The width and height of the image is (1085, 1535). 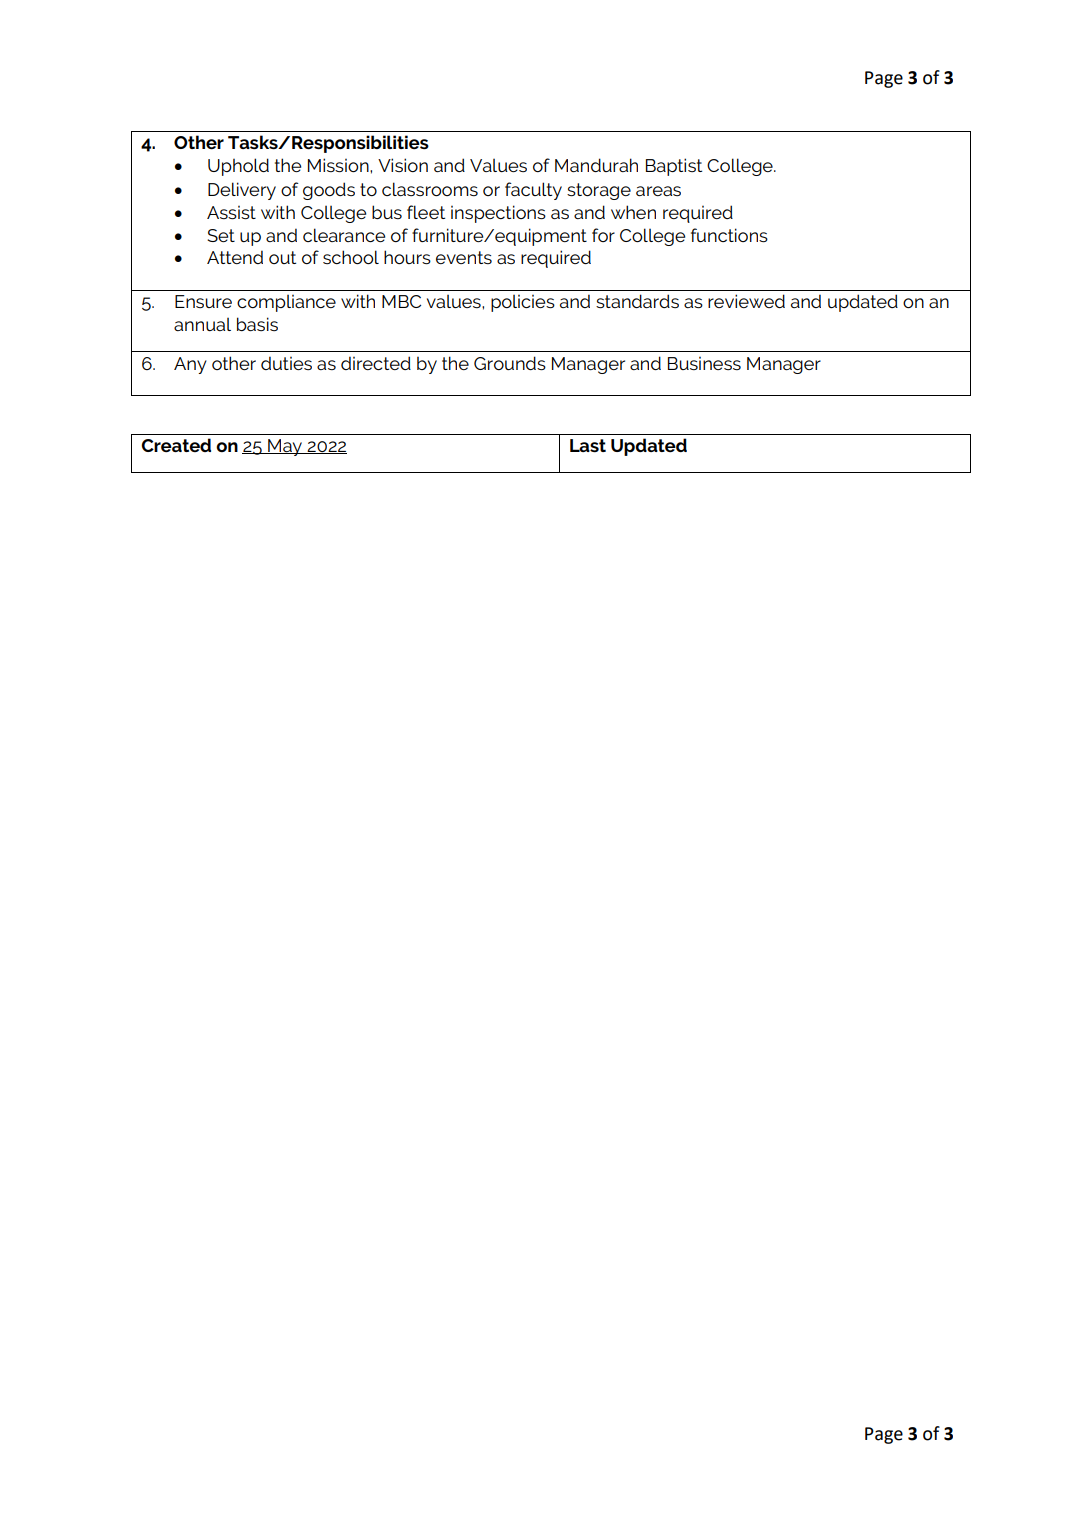 What do you see at coordinates (674, 167) in the image?
I see `Baptist` at bounding box center [674, 167].
